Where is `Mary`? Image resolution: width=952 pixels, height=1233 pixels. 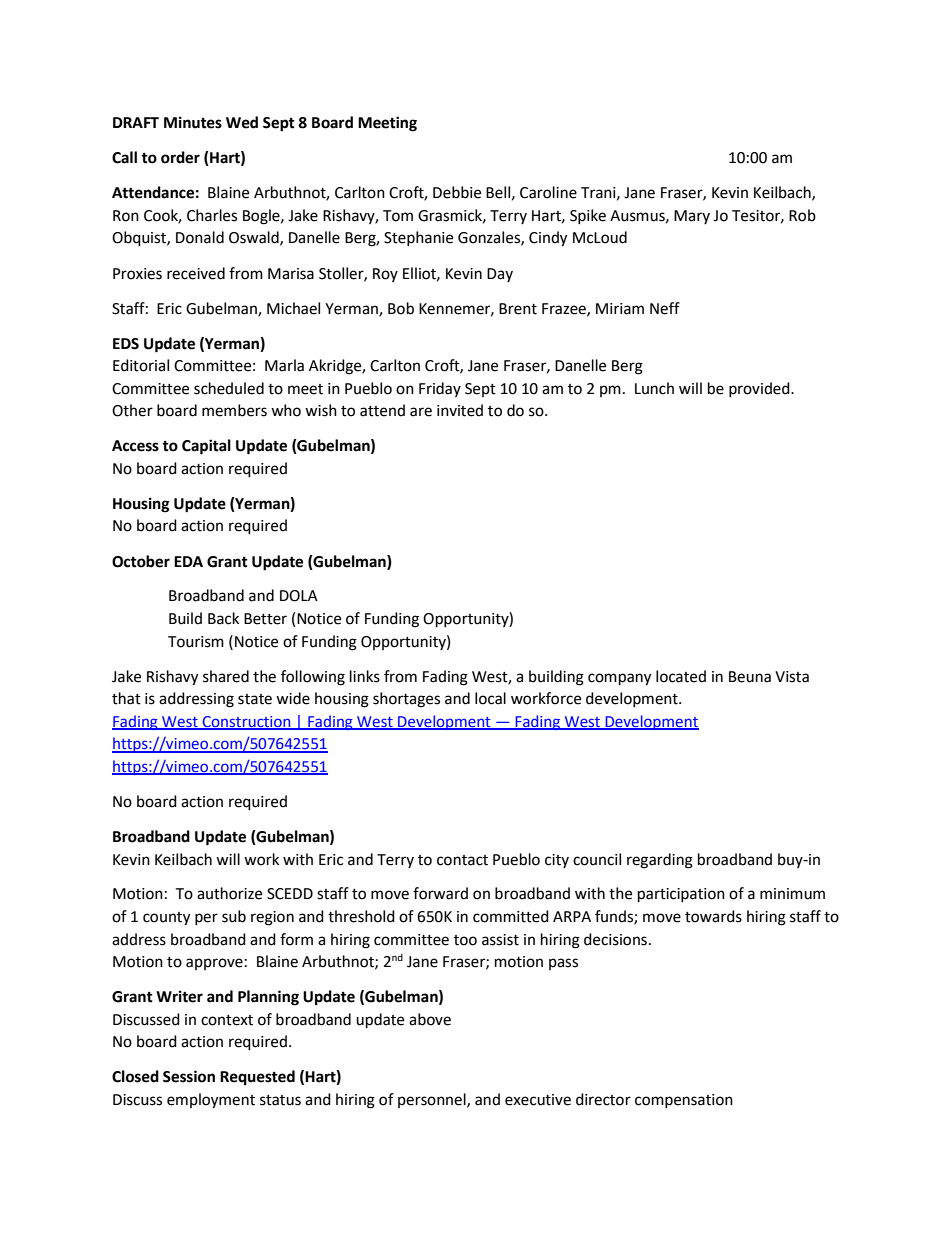 Mary is located at coordinates (692, 217).
